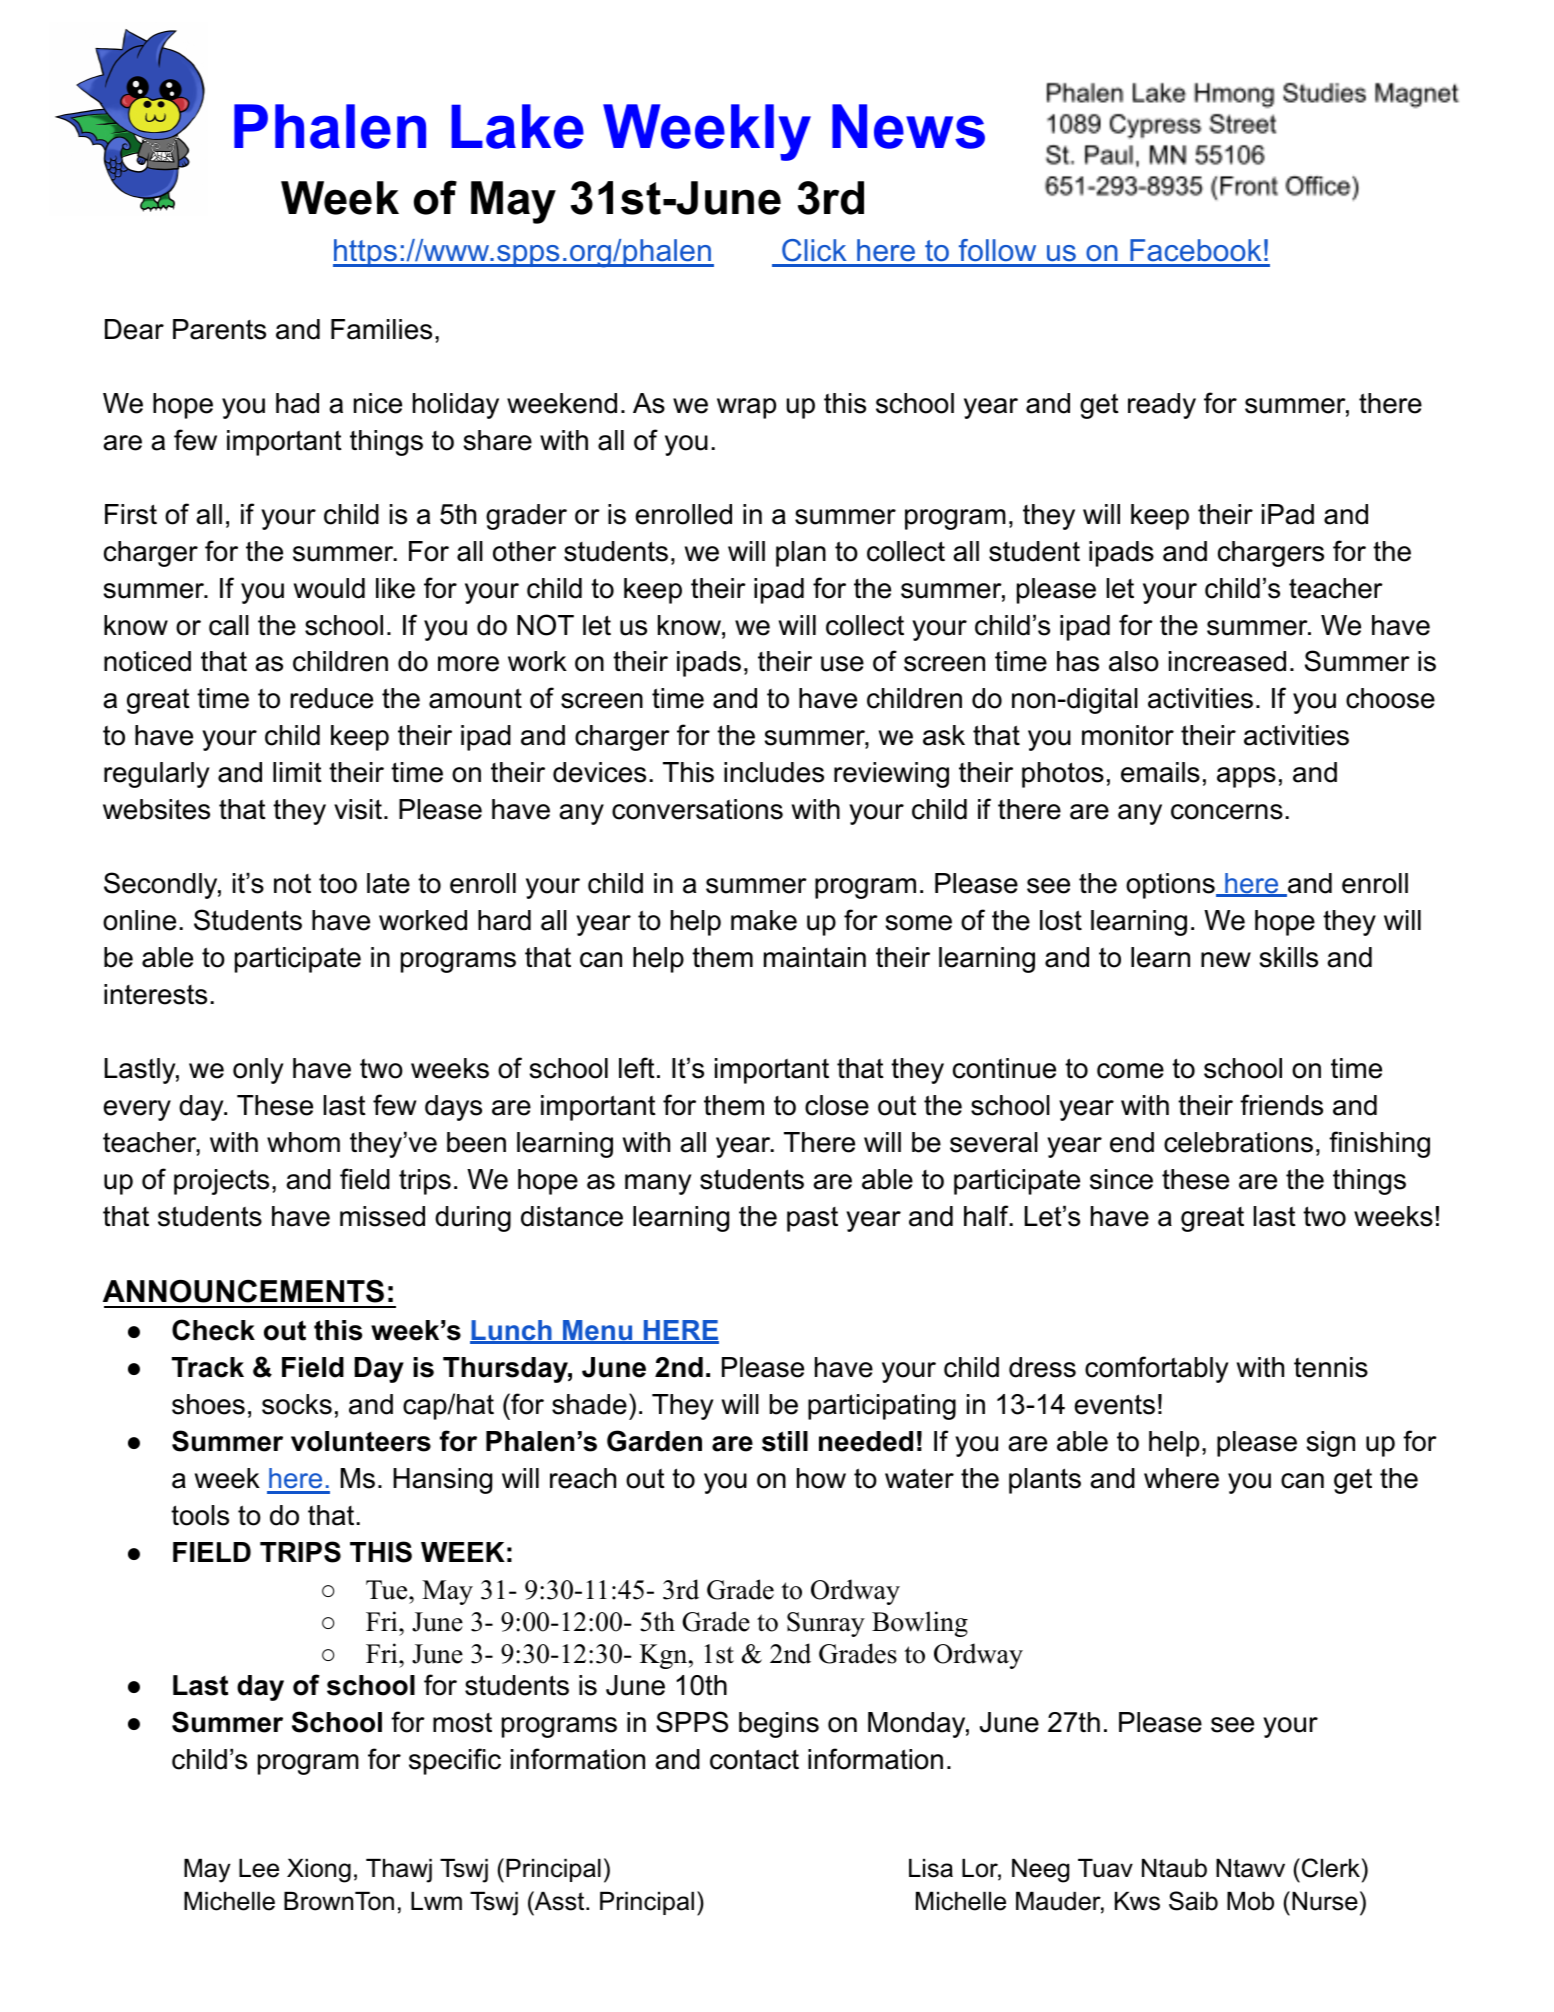  What do you see at coordinates (785, 1441) in the image?
I see `still` at bounding box center [785, 1441].
